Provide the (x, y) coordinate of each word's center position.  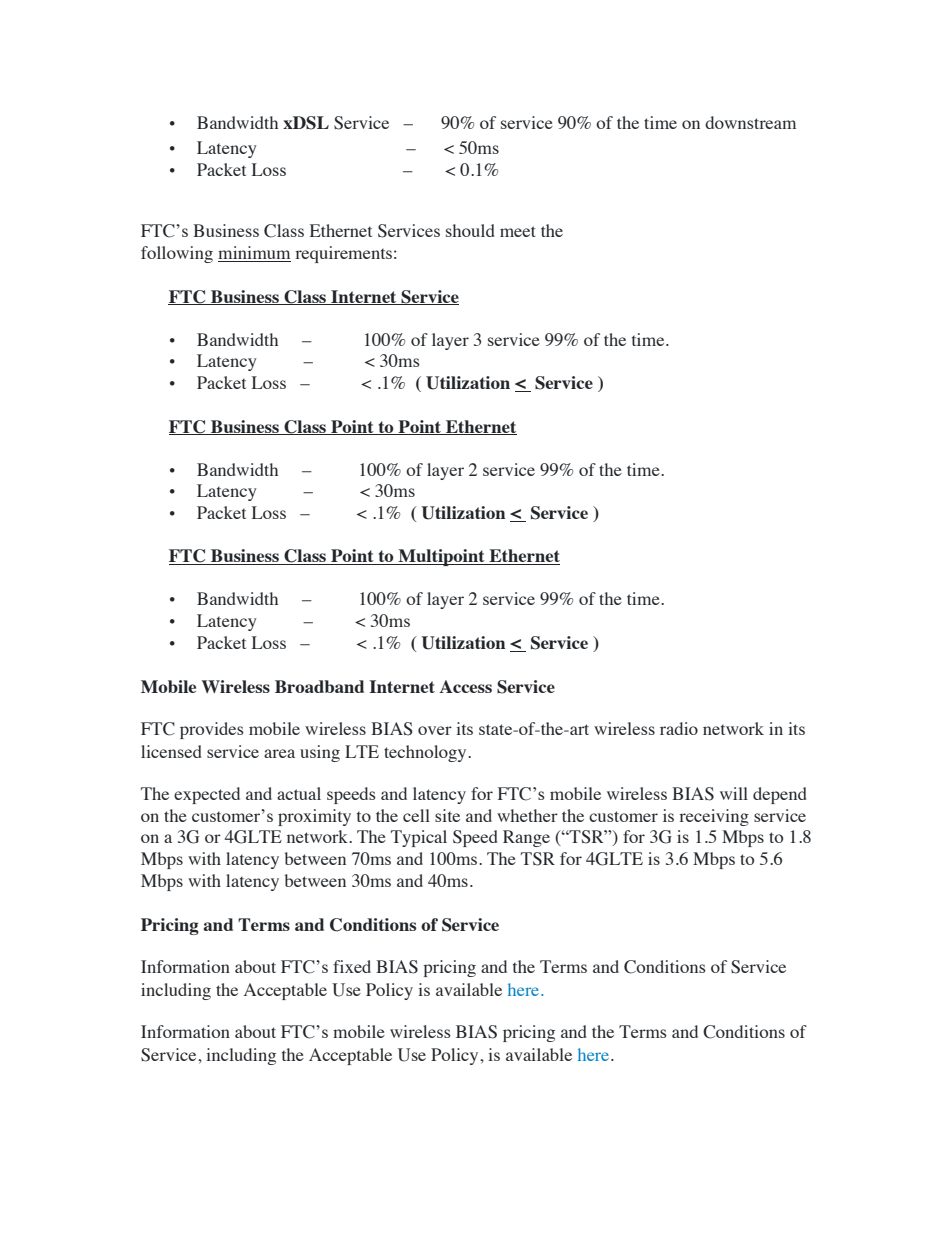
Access (465, 686)
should (470, 230)
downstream (750, 122)
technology (426, 753)
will (734, 793)
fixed (352, 966)
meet (518, 231)
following (177, 254)
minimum (254, 254)
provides (212, 730)
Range (526, 838)
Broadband (319, 686)
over (435, 730)
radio (679, 728)
